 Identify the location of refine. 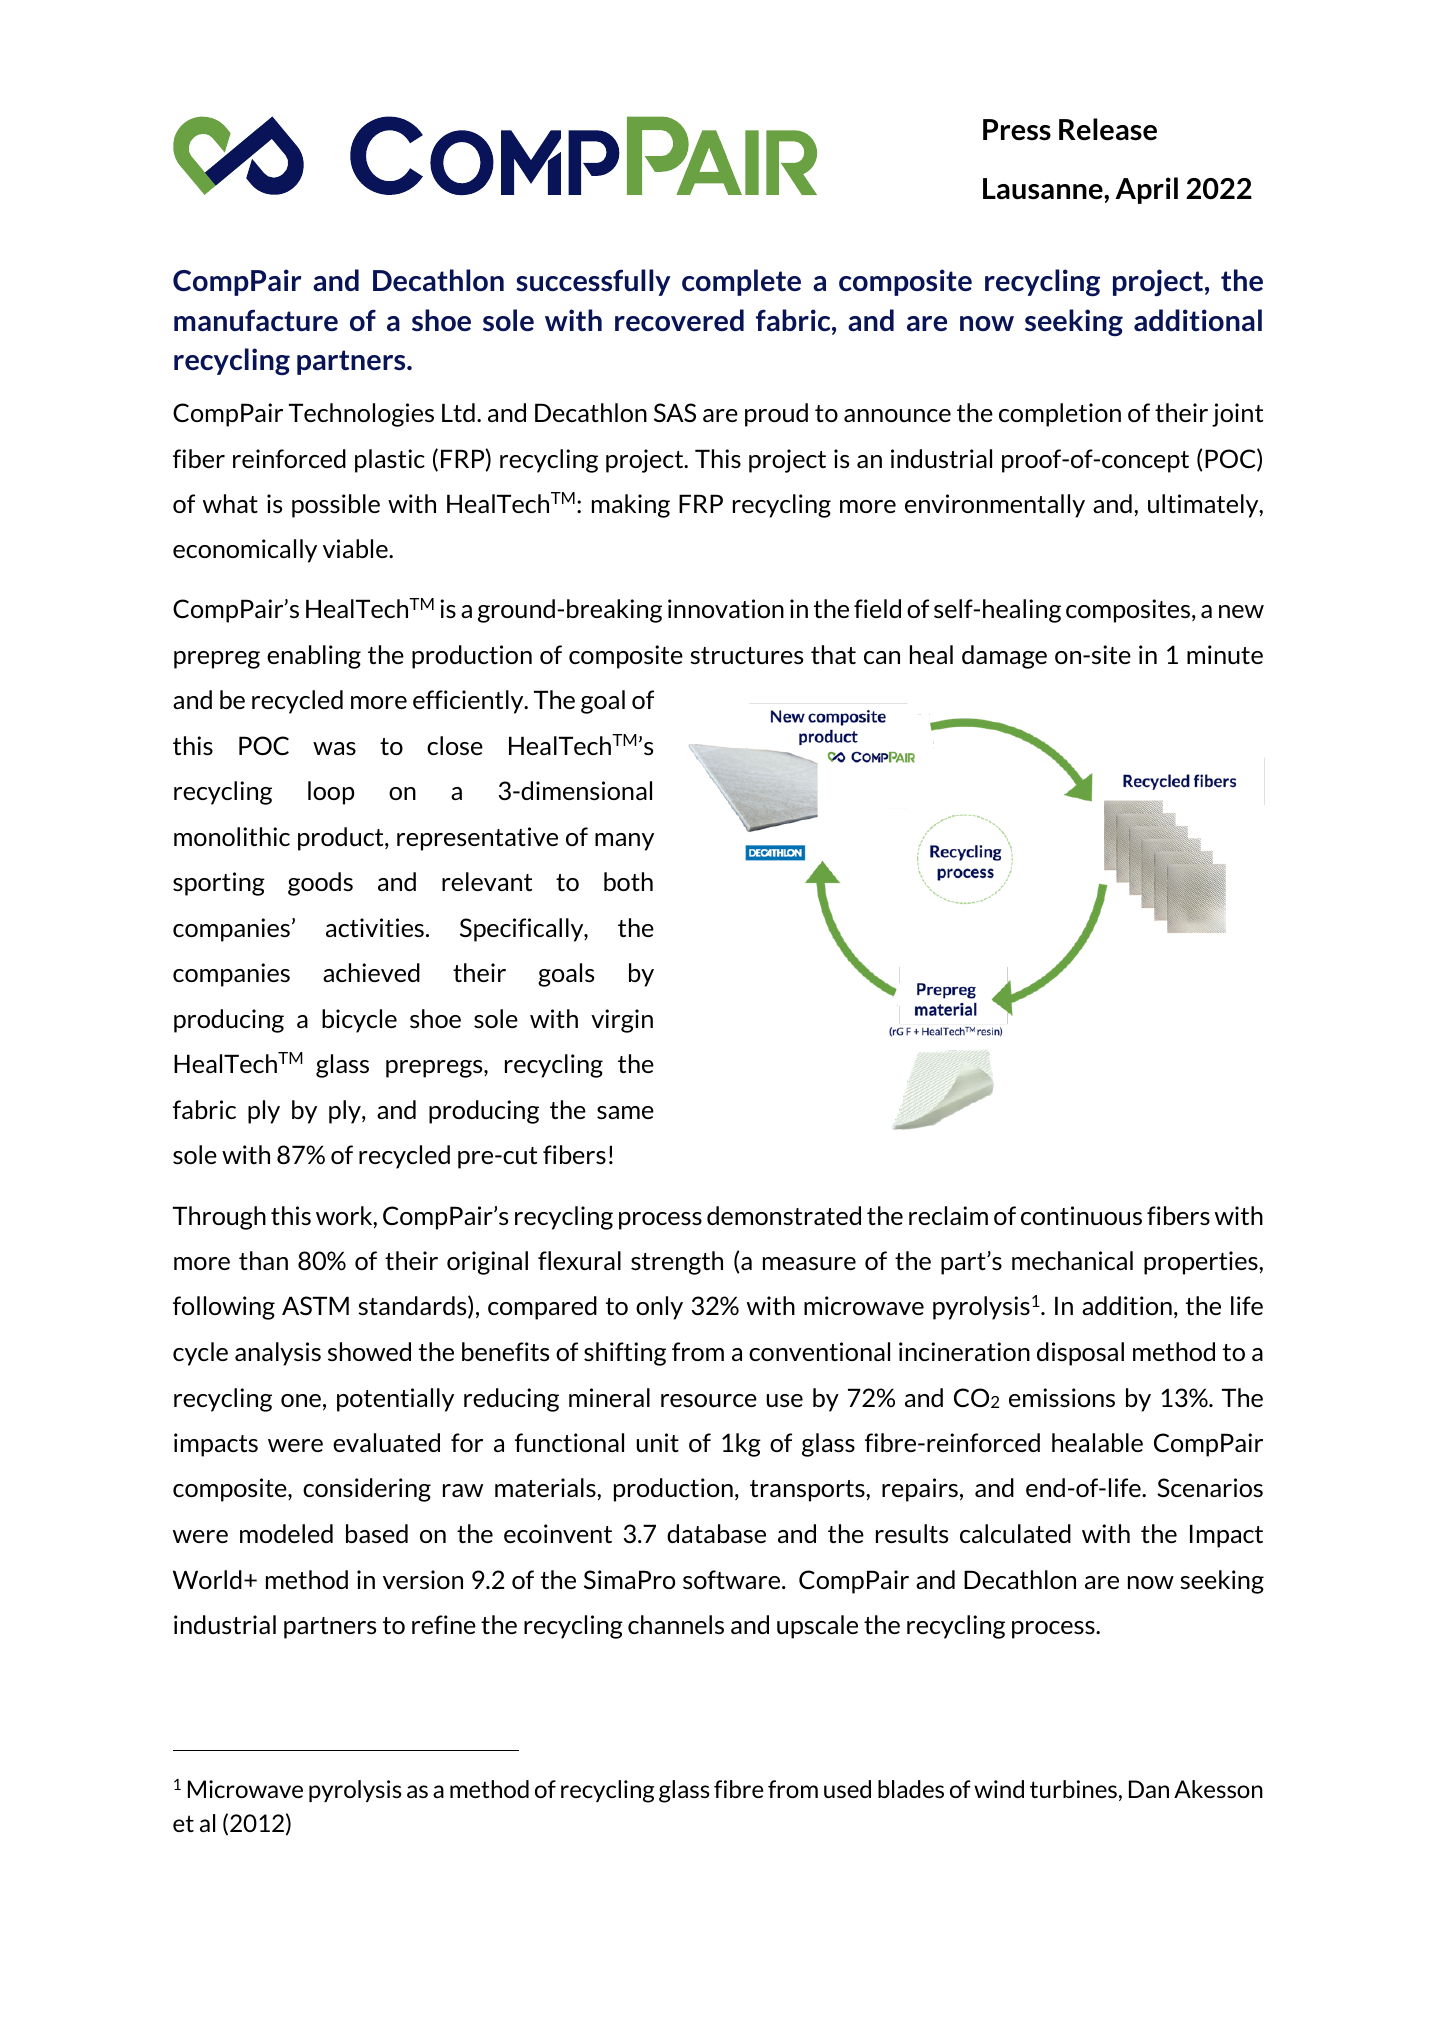
(444, 1624).
